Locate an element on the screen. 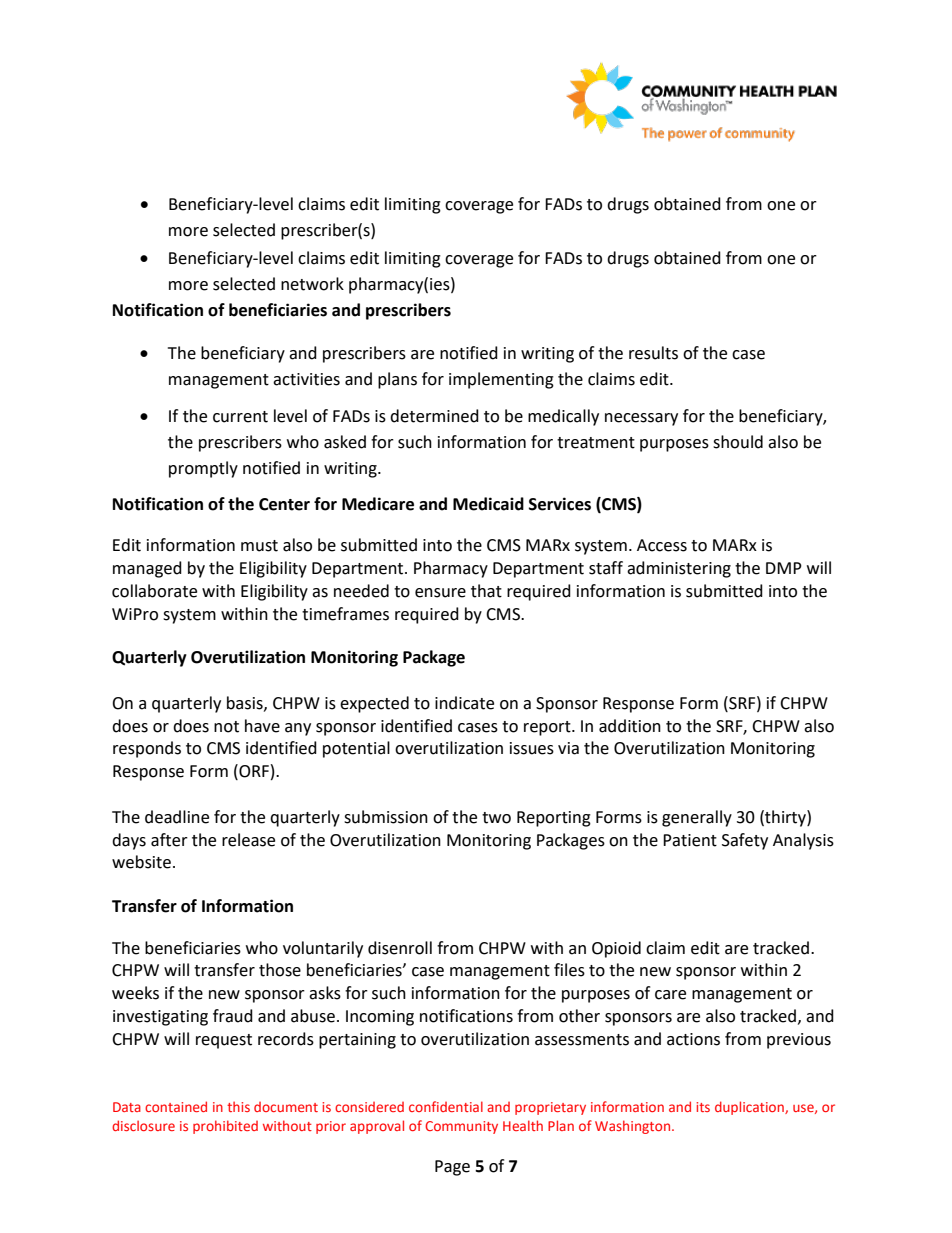  Access is located at coordinates (662, 545).
